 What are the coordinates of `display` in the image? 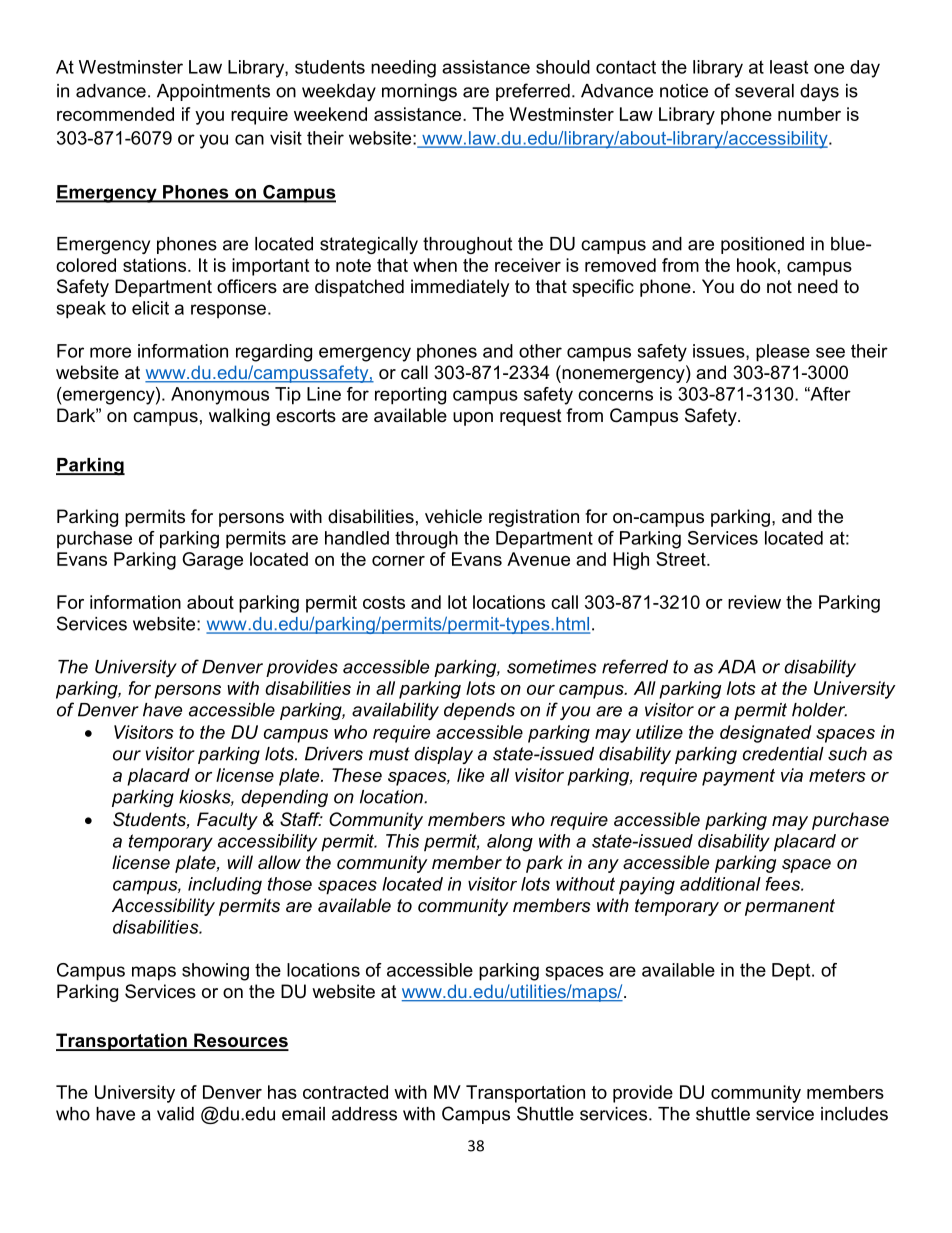 It's located at (443, 755).
